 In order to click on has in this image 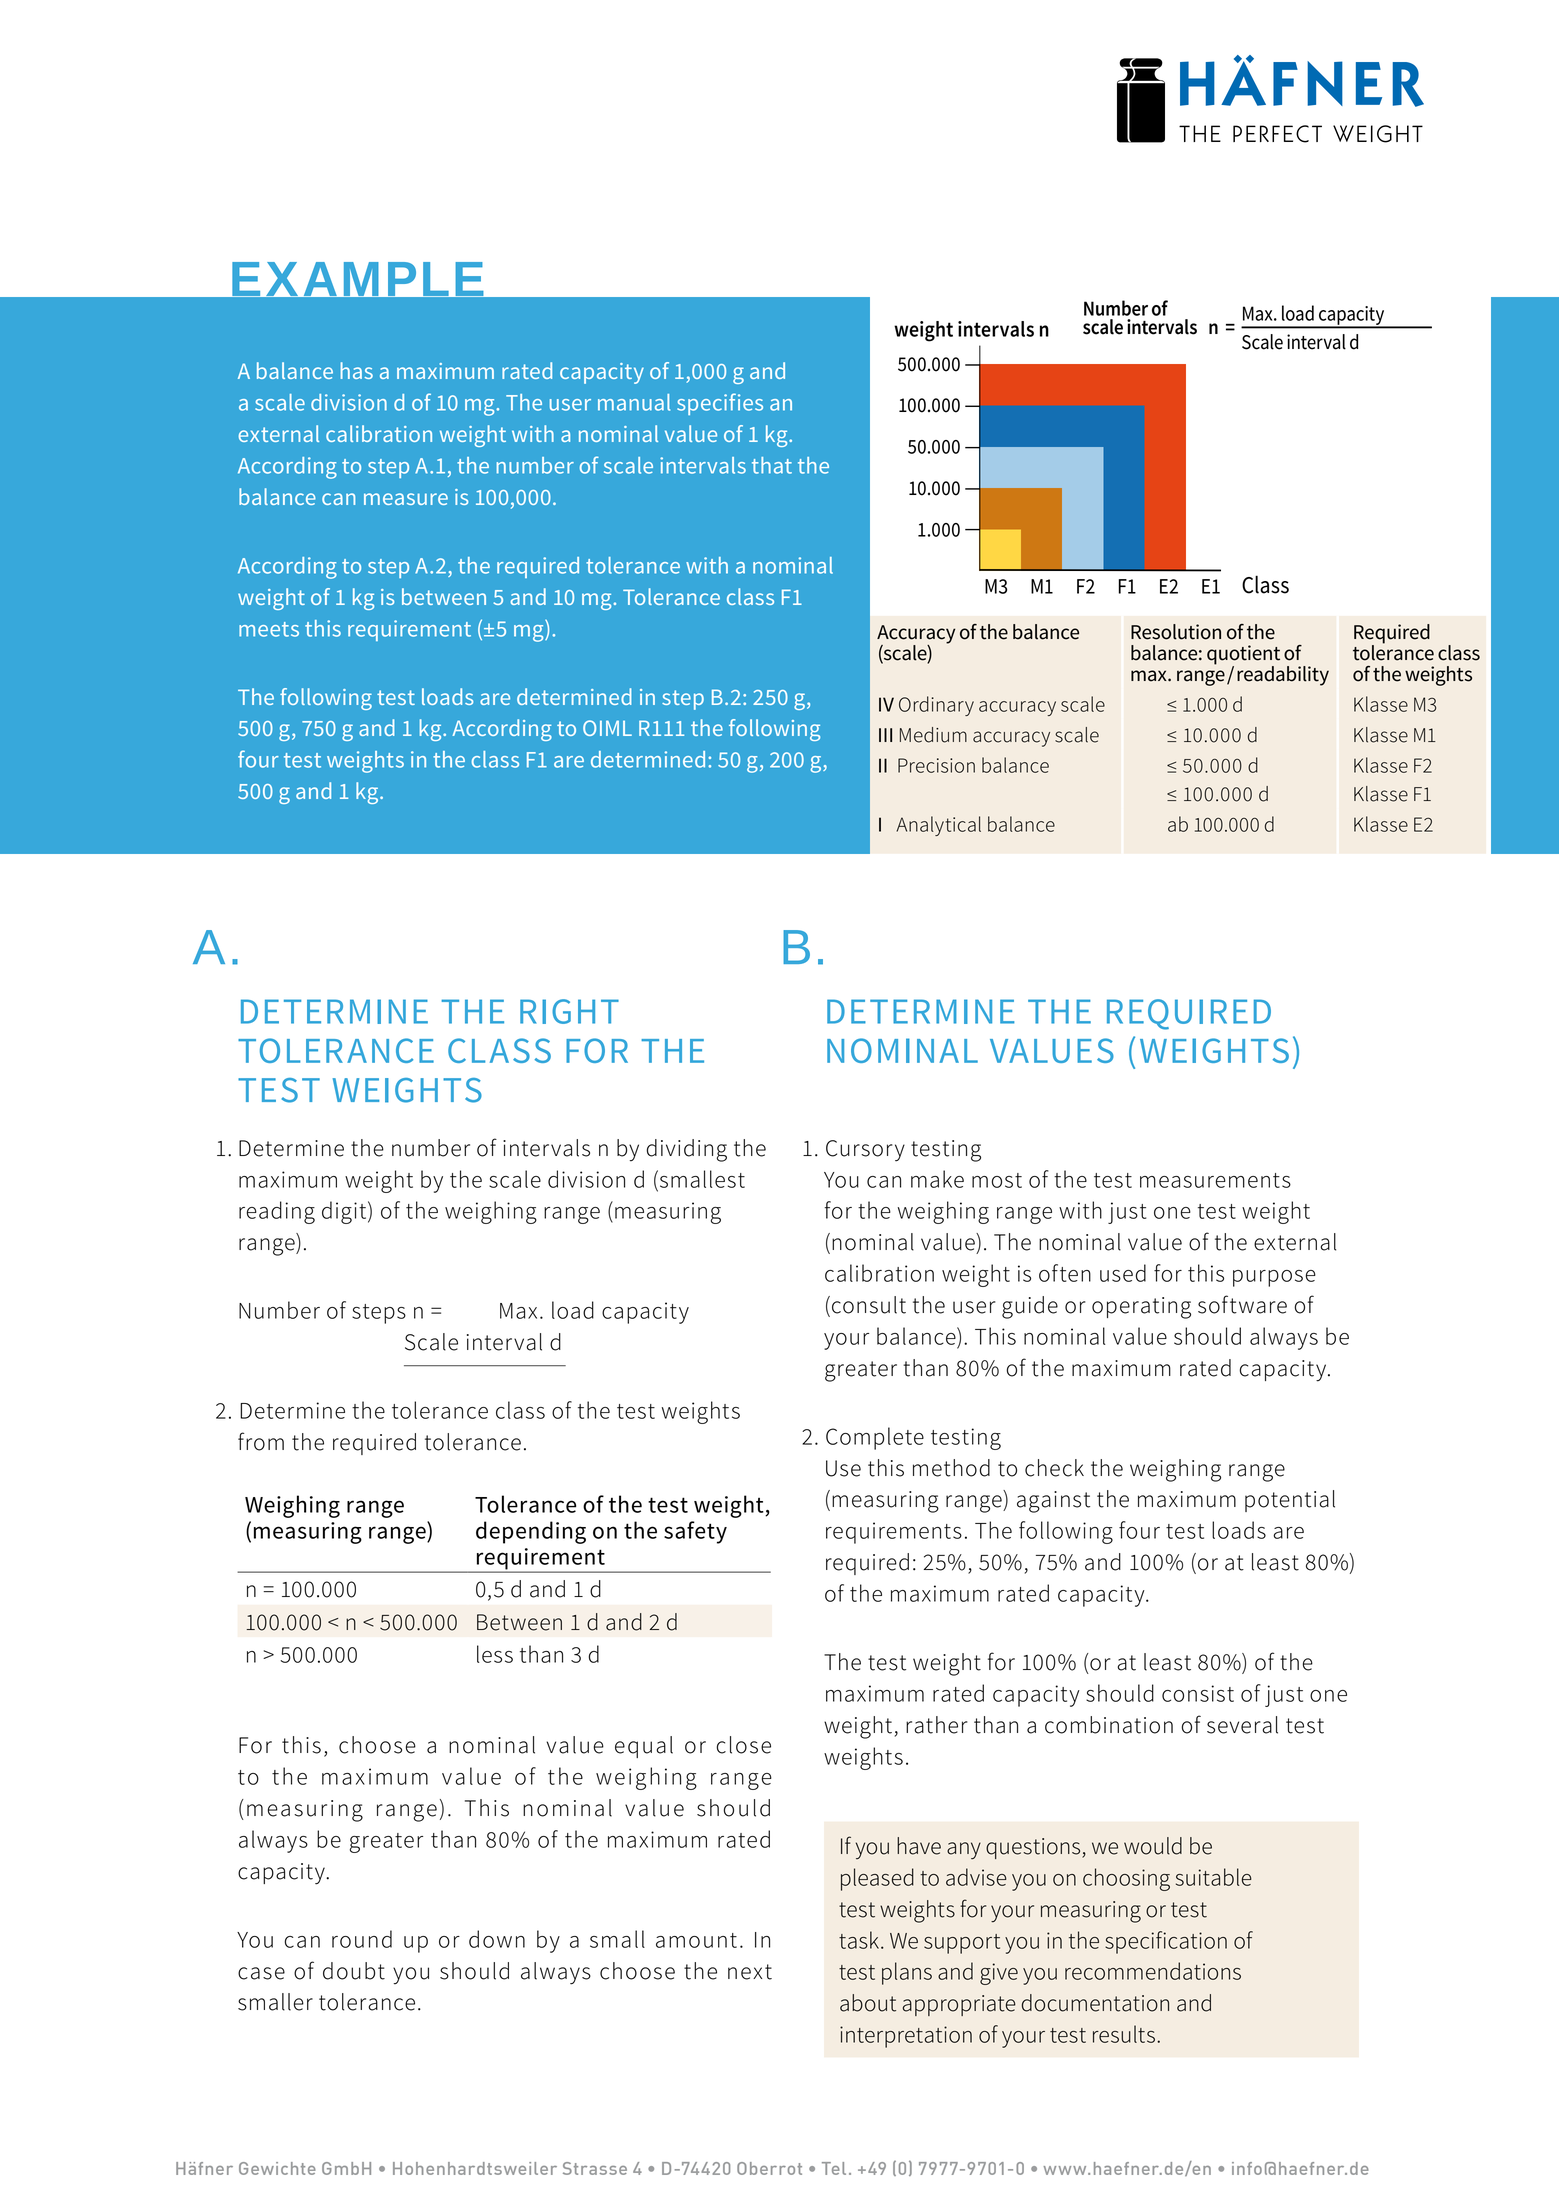, I will do `click(357, 370)`.
